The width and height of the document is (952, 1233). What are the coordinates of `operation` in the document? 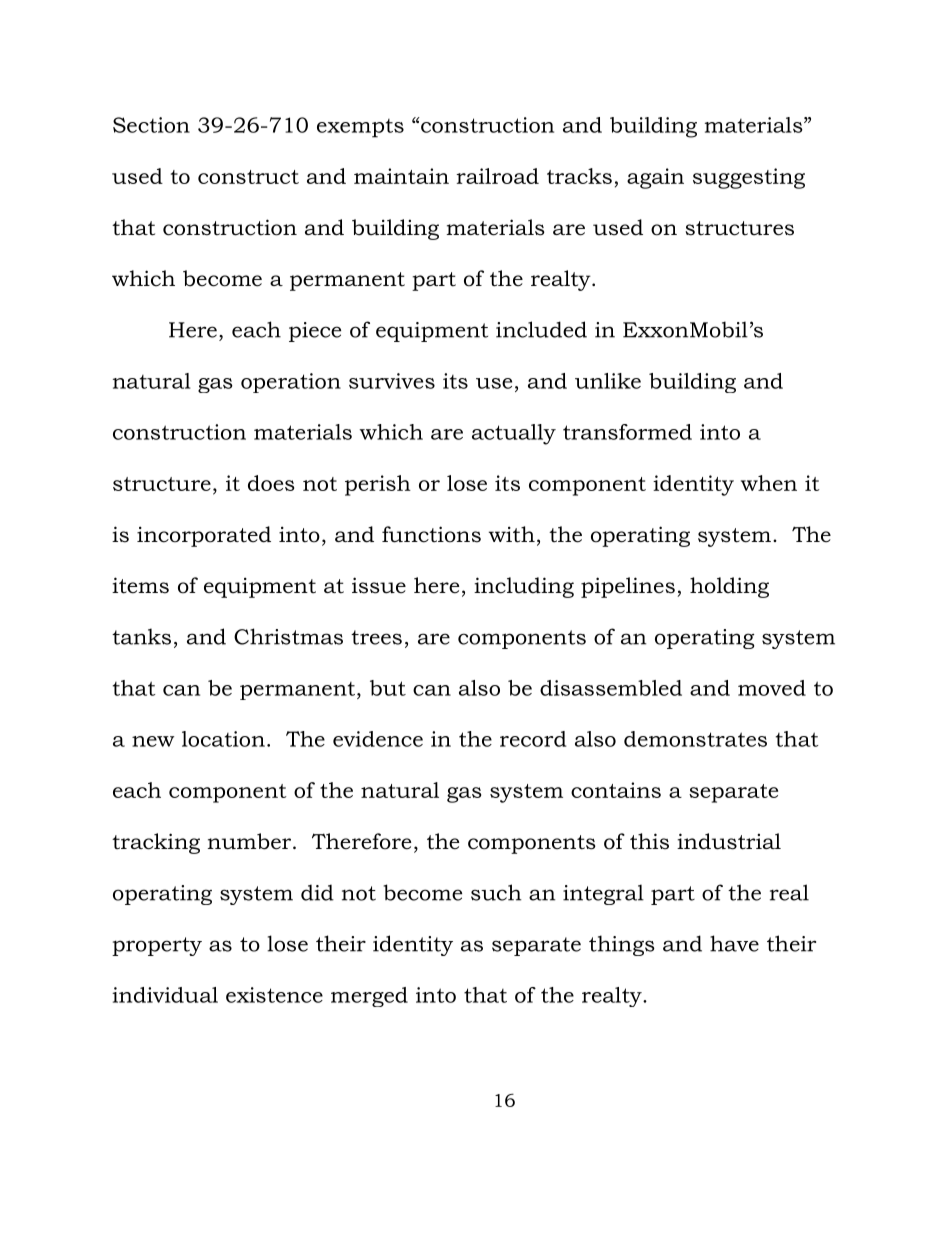 It's located at (291, 383).
